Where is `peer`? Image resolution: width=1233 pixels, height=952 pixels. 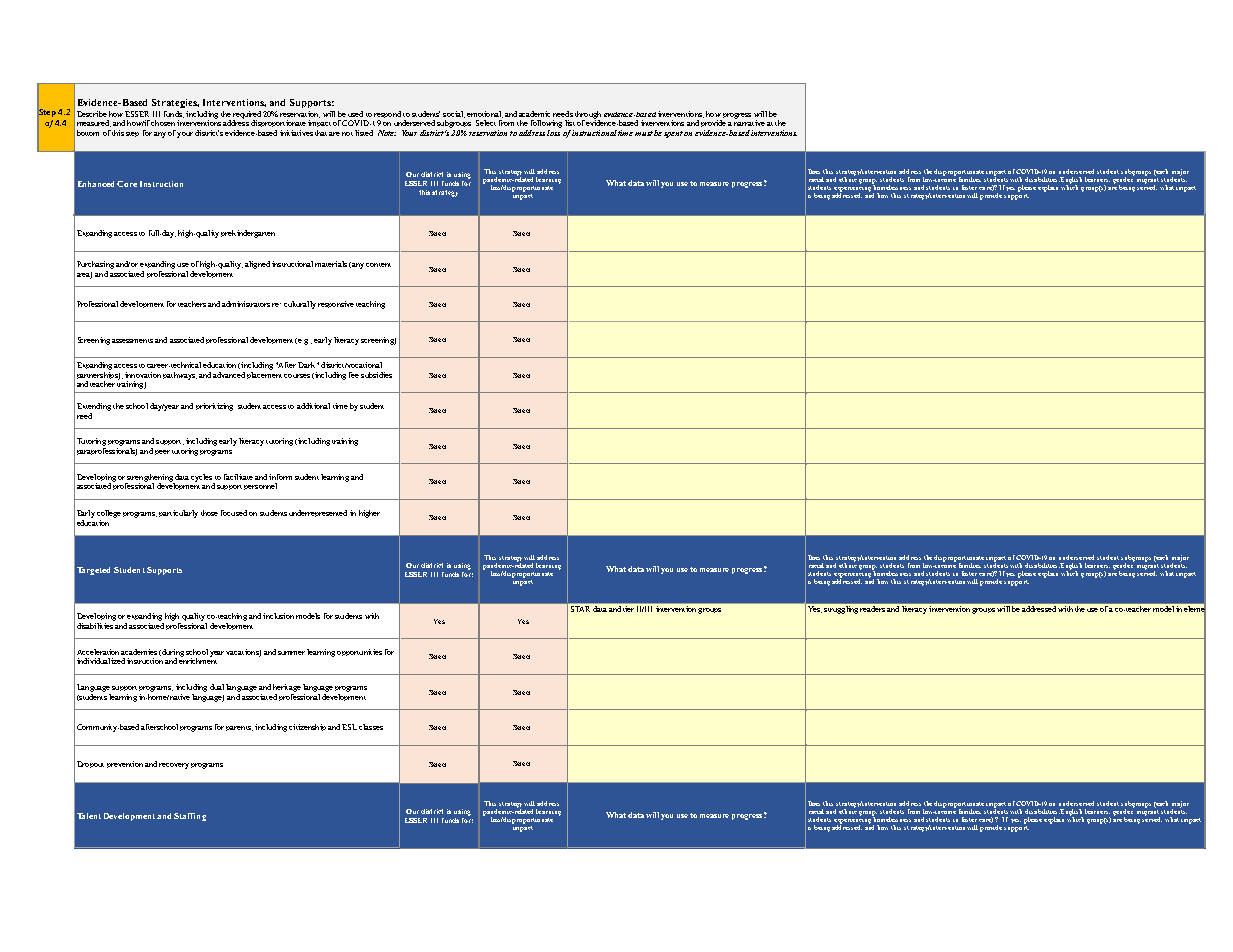 peer is located at coordinates (162, 452).
